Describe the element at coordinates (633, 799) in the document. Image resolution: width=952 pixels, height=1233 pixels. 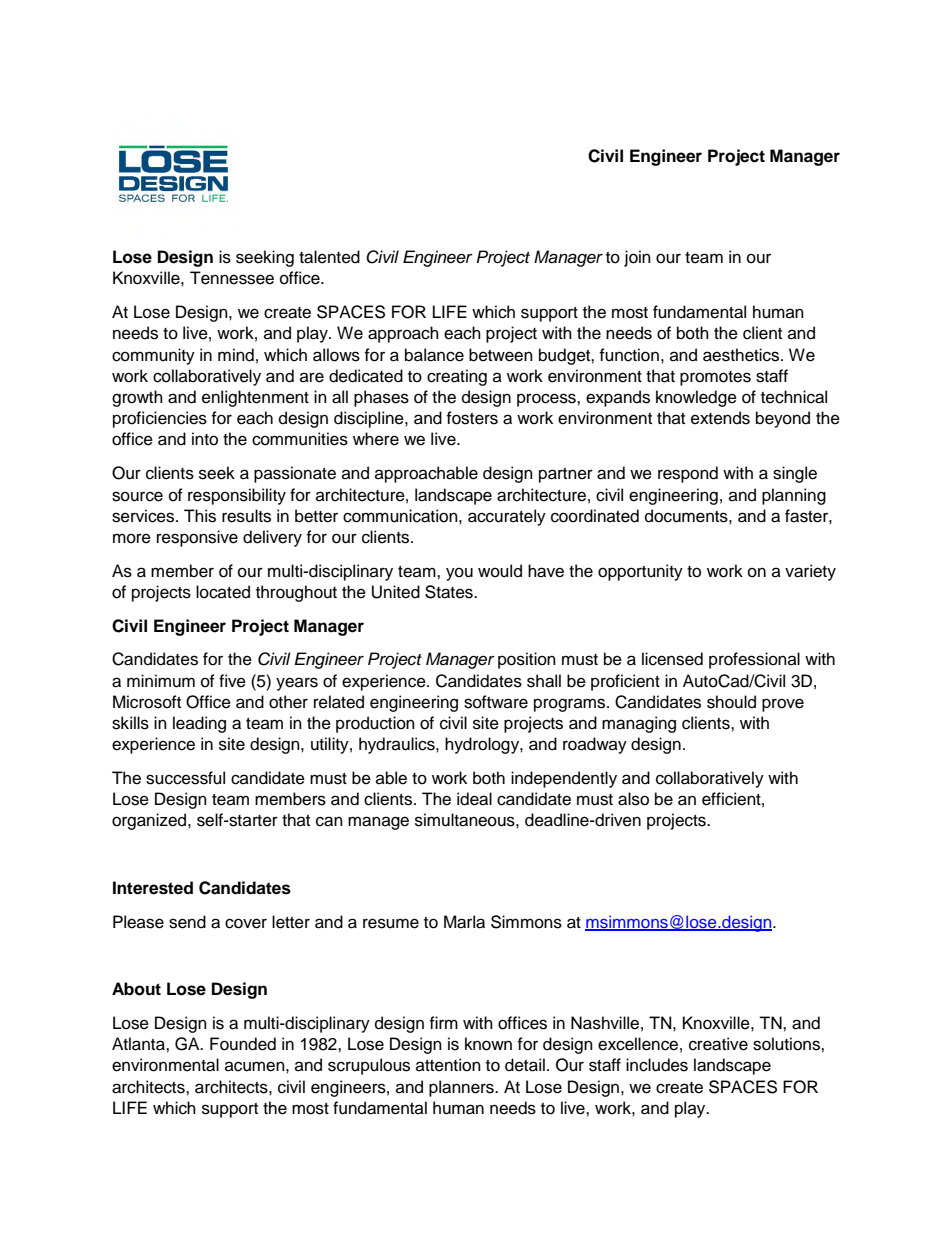
I see `also` at that location.
